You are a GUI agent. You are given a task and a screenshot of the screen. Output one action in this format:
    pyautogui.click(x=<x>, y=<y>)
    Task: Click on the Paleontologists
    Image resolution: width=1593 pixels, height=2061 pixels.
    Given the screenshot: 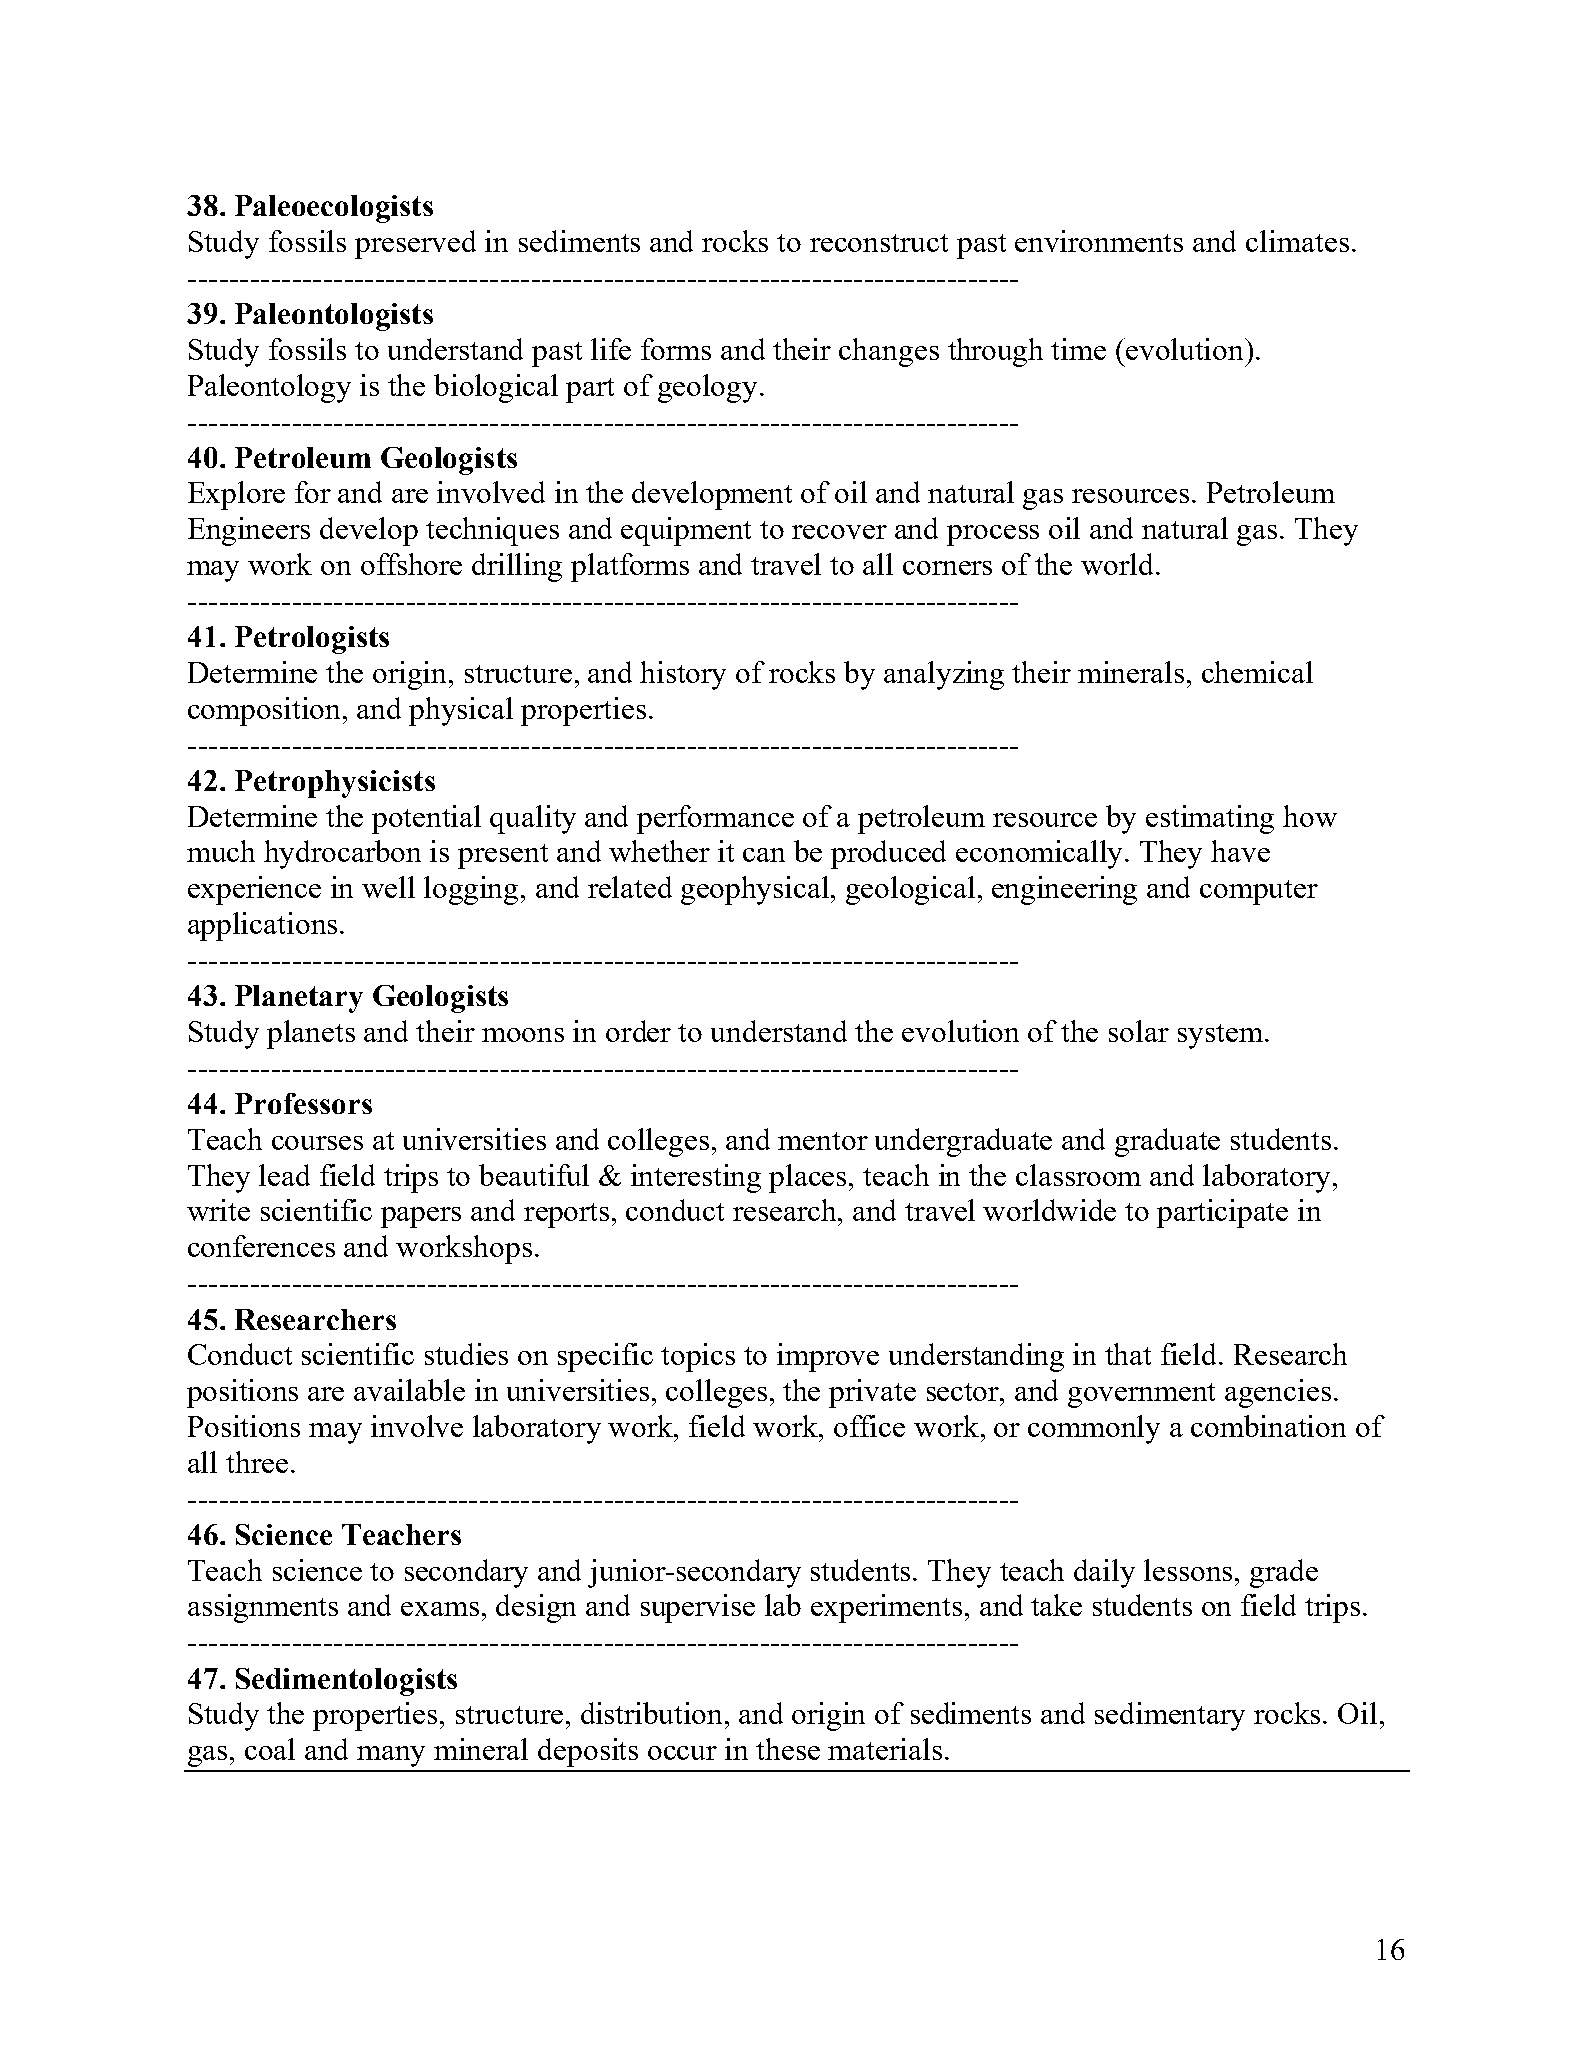 What is the action you would take?
    pyautogui.click(x=334, y=317)
